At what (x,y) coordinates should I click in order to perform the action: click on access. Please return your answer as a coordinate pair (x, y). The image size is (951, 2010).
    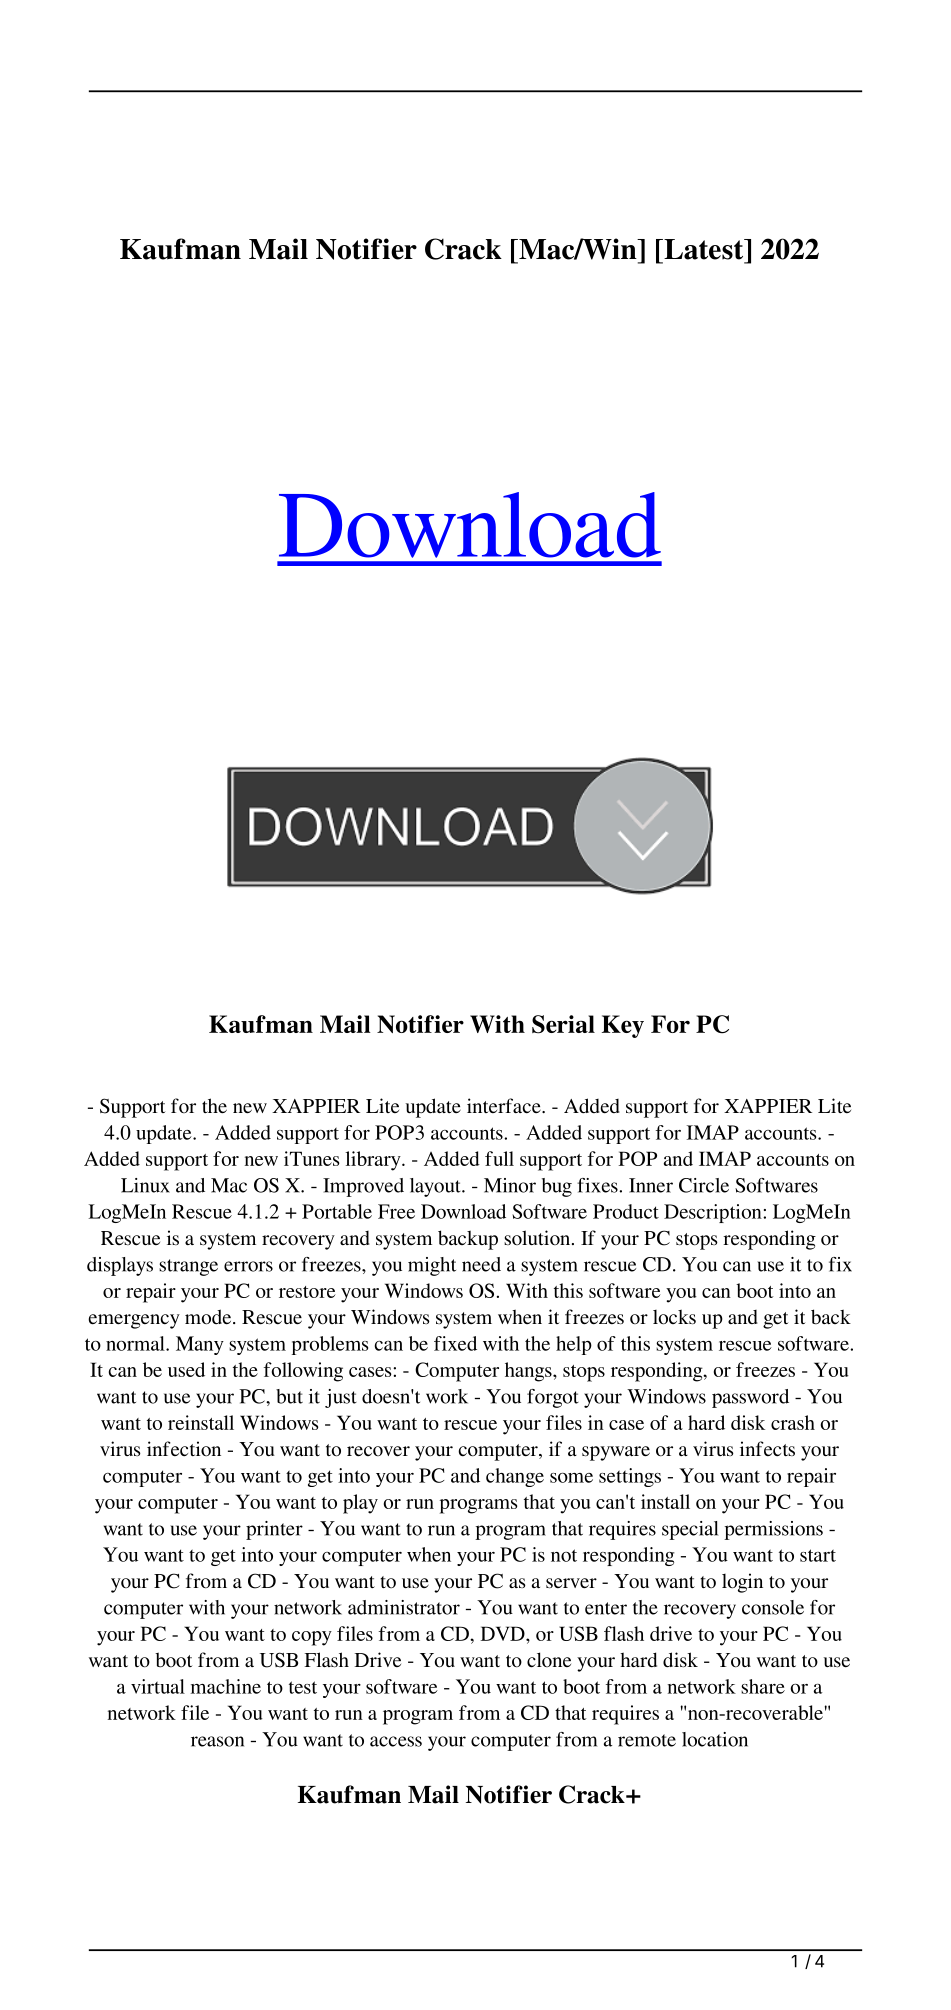
    Looking at the image, I should click on (396, 1741).
